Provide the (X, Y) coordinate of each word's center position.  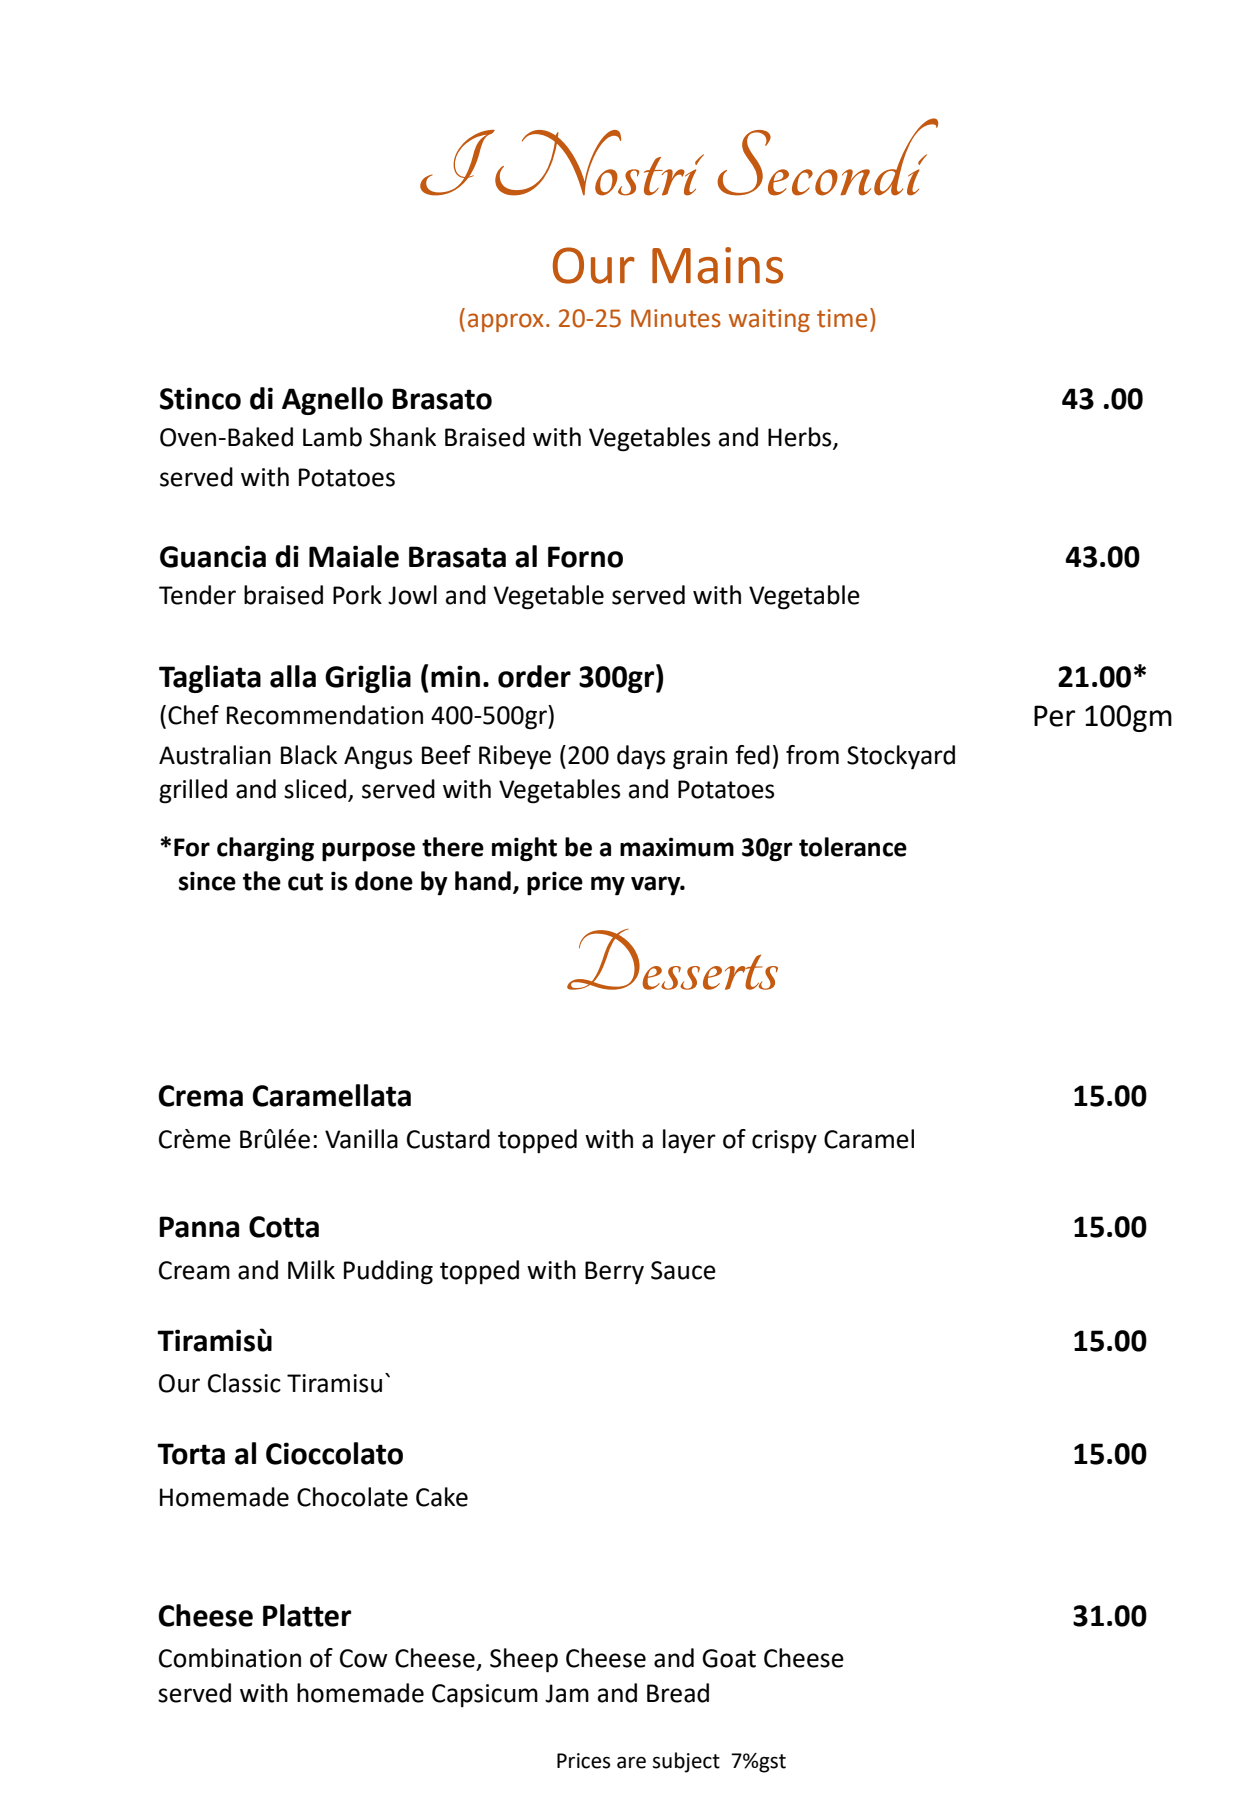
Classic (244, 1383)
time (842, 318)
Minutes (676, 318)
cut (305, 882)
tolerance (853, 847)
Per (1054, 716)
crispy (784, 1142)
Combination (230, 1658)
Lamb (332, 437)
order (534, 676)
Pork (357, 595)
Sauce (683, 1270)
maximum (677, 847)
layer (689, 1141)
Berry (614, 1273)
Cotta (284, 1227)
